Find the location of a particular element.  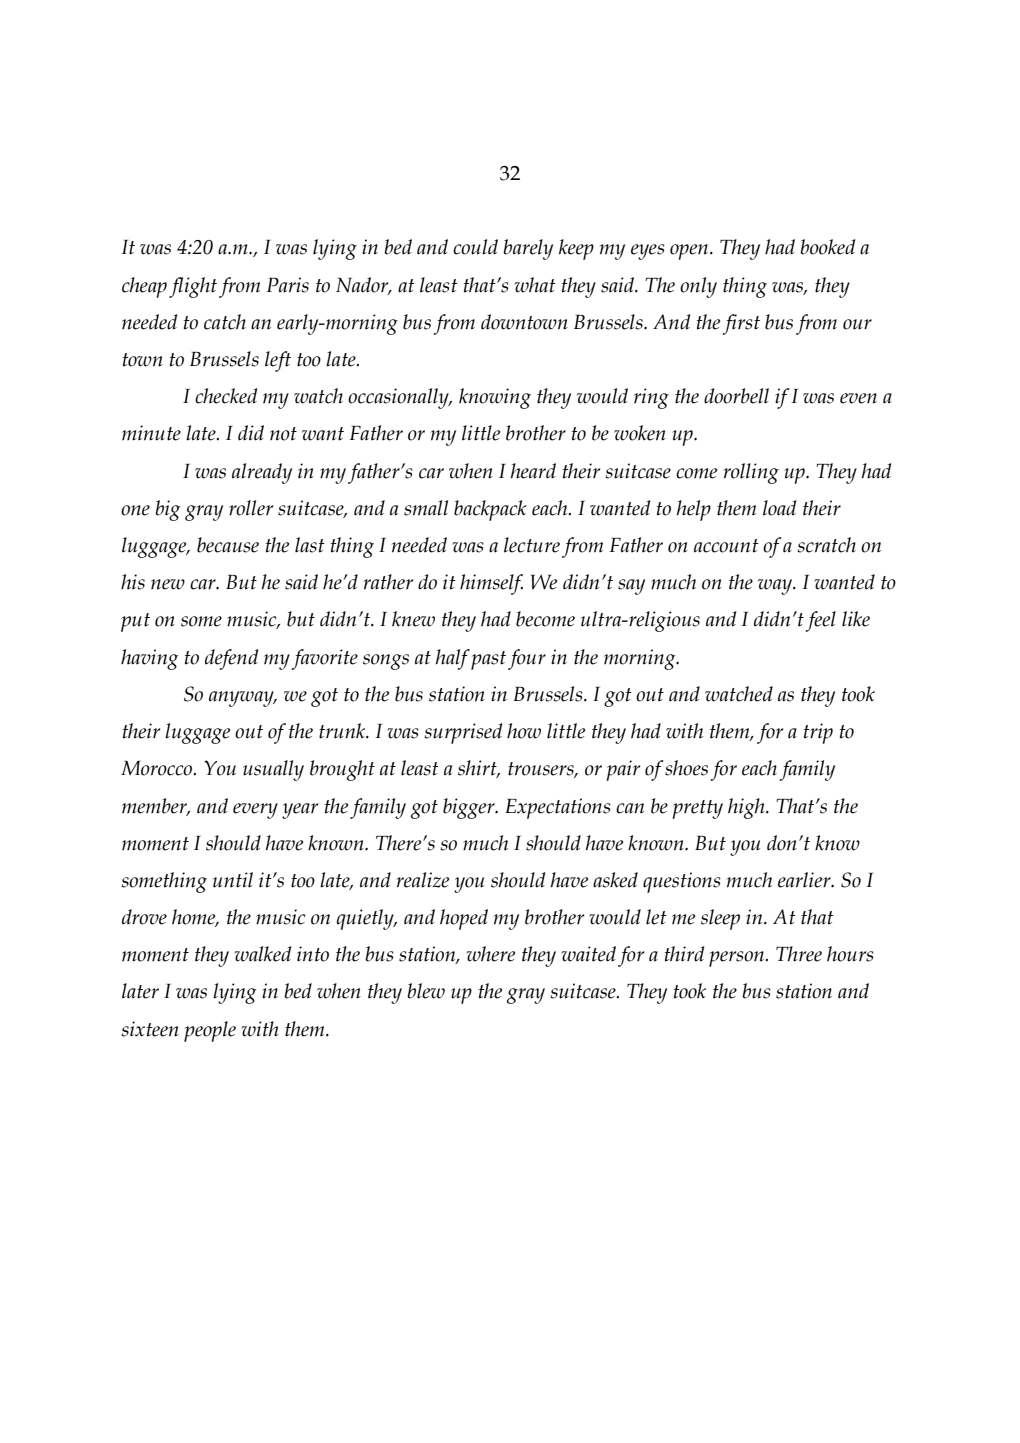

bigger is located at coordinates (470, 808).
